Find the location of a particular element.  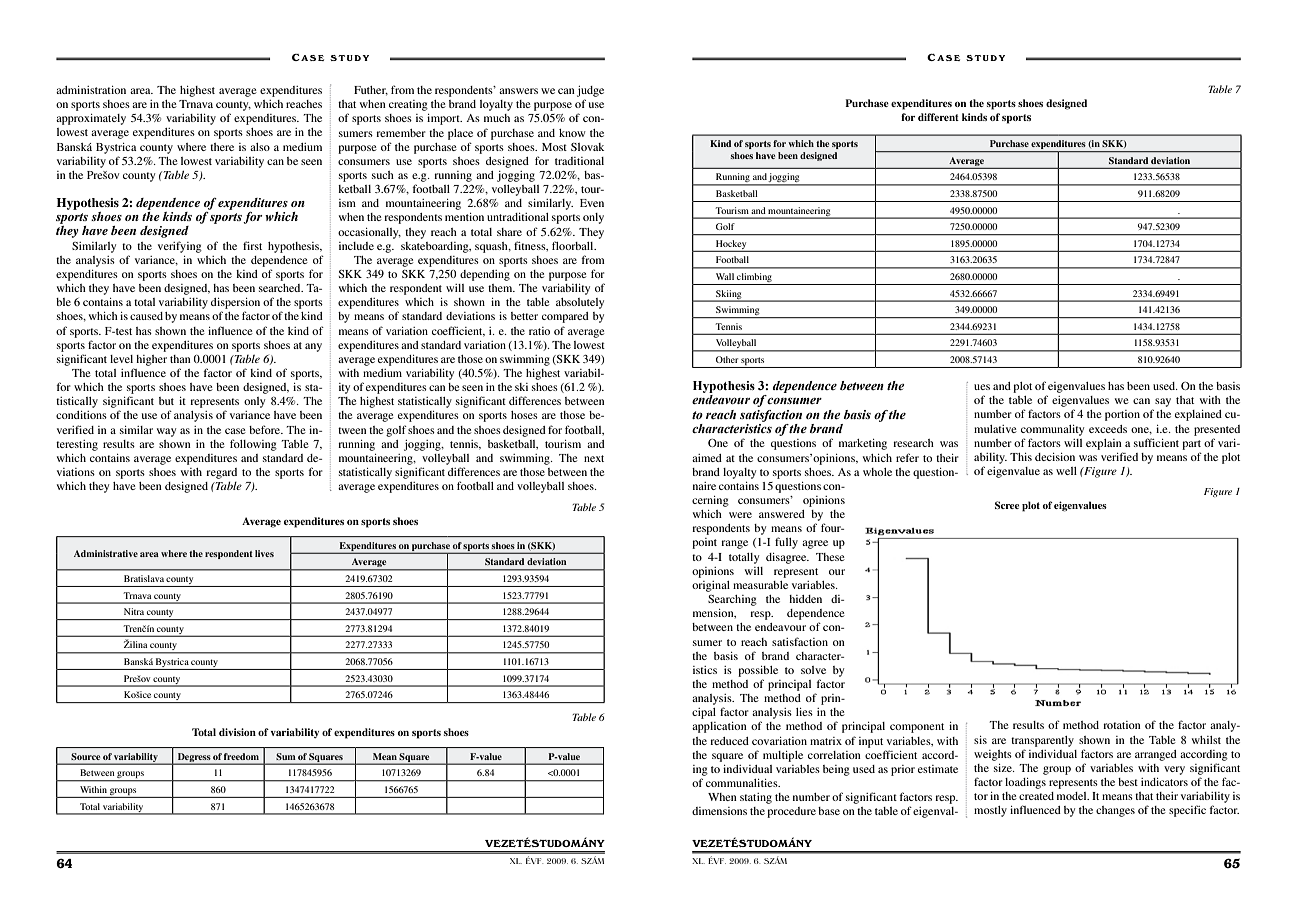

Degress is located at coordinates (193, 758).
